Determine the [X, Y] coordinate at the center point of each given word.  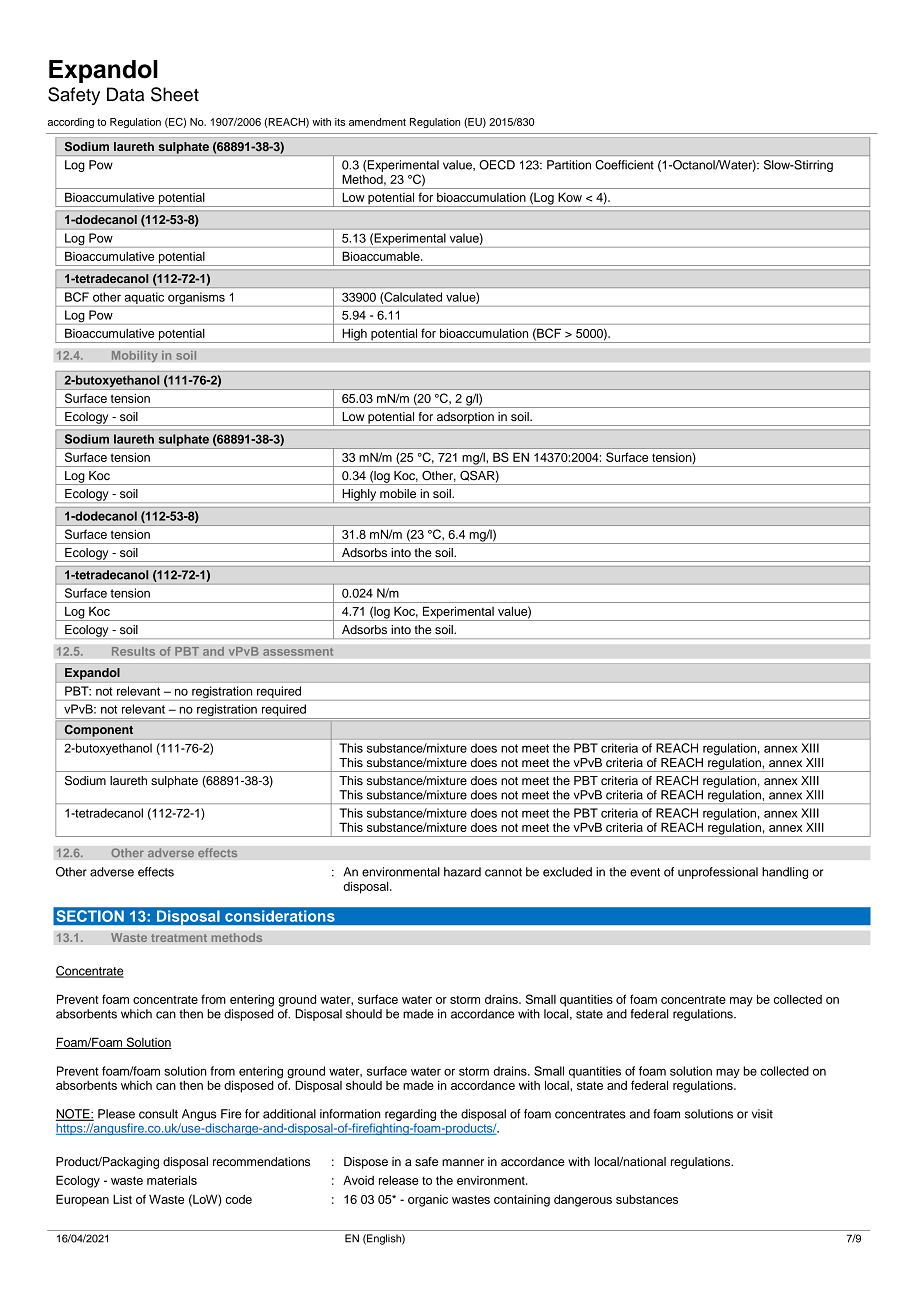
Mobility [134, 356]
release [399, 1180]
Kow [570, 197]
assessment [298, 651]
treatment [179, 938]
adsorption [465, 419]
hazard [462, 872]
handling [785, 873]
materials [172, 1180]
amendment [377, 122]
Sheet [175, 94]
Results [133, 651]
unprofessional [718, 873]
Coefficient [624, 165]
